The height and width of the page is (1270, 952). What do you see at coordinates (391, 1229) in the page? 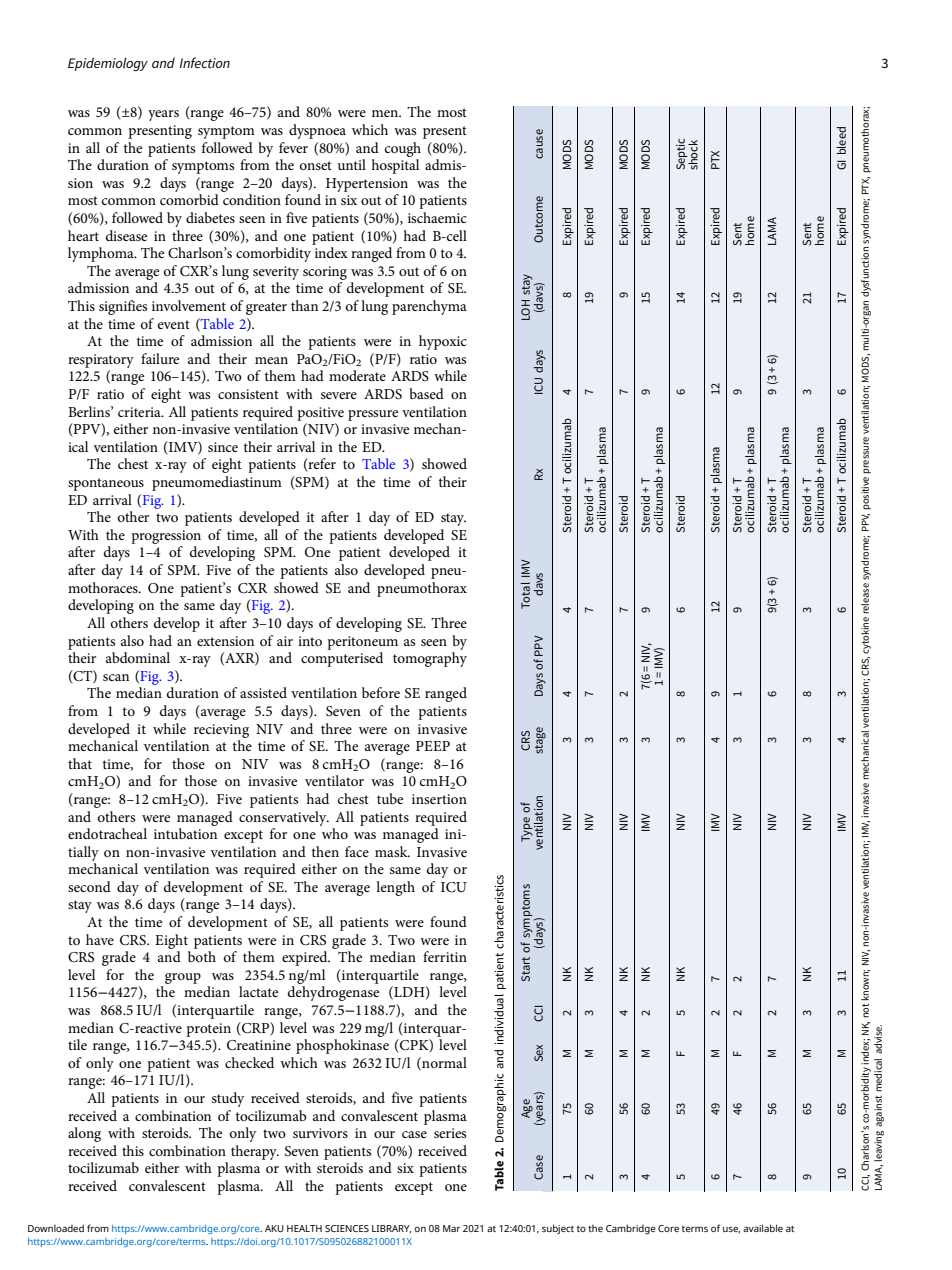
I see `LIBRARY` at bounding box center [391, 1229].
